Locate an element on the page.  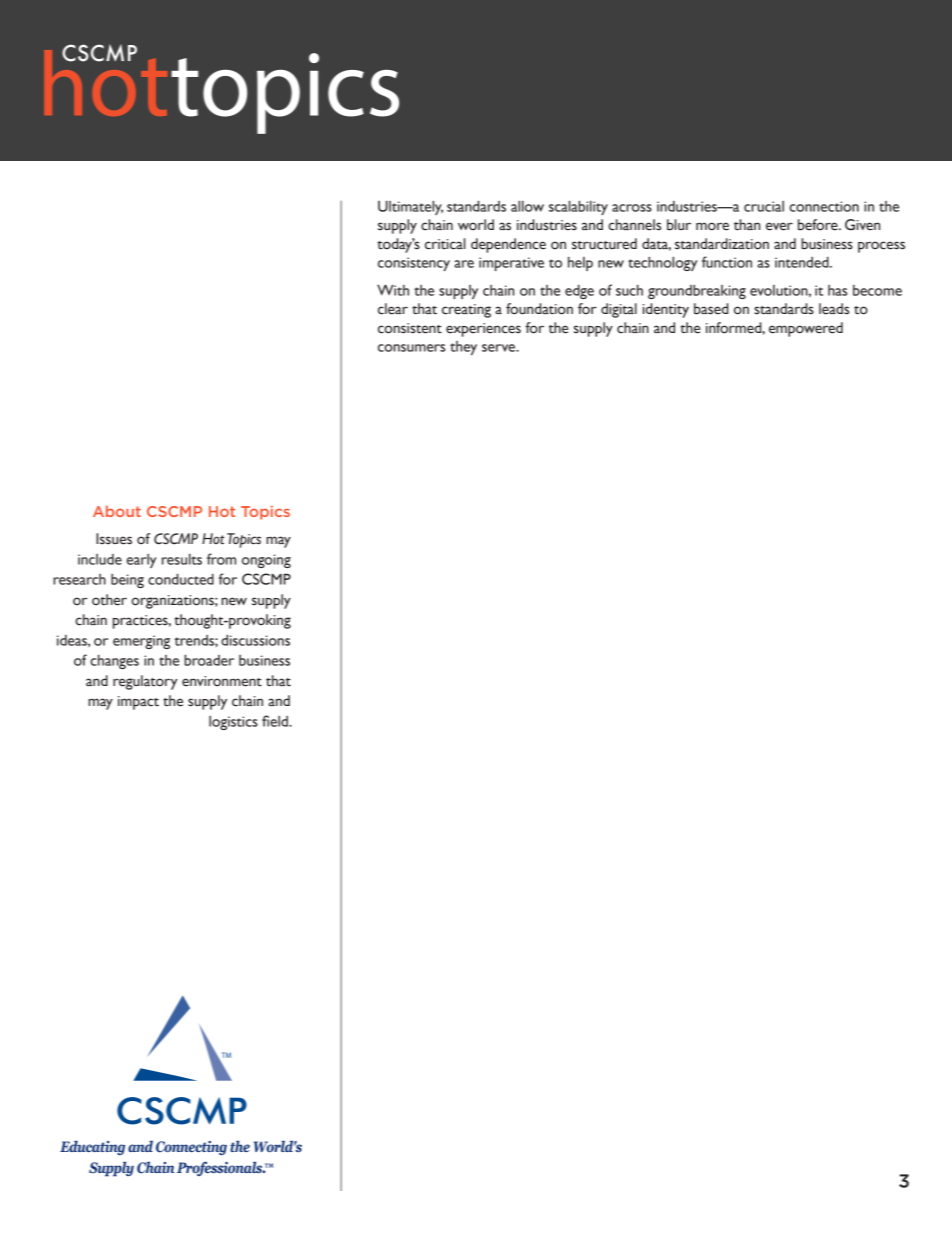
ever is located at coordinates (779, 226).
